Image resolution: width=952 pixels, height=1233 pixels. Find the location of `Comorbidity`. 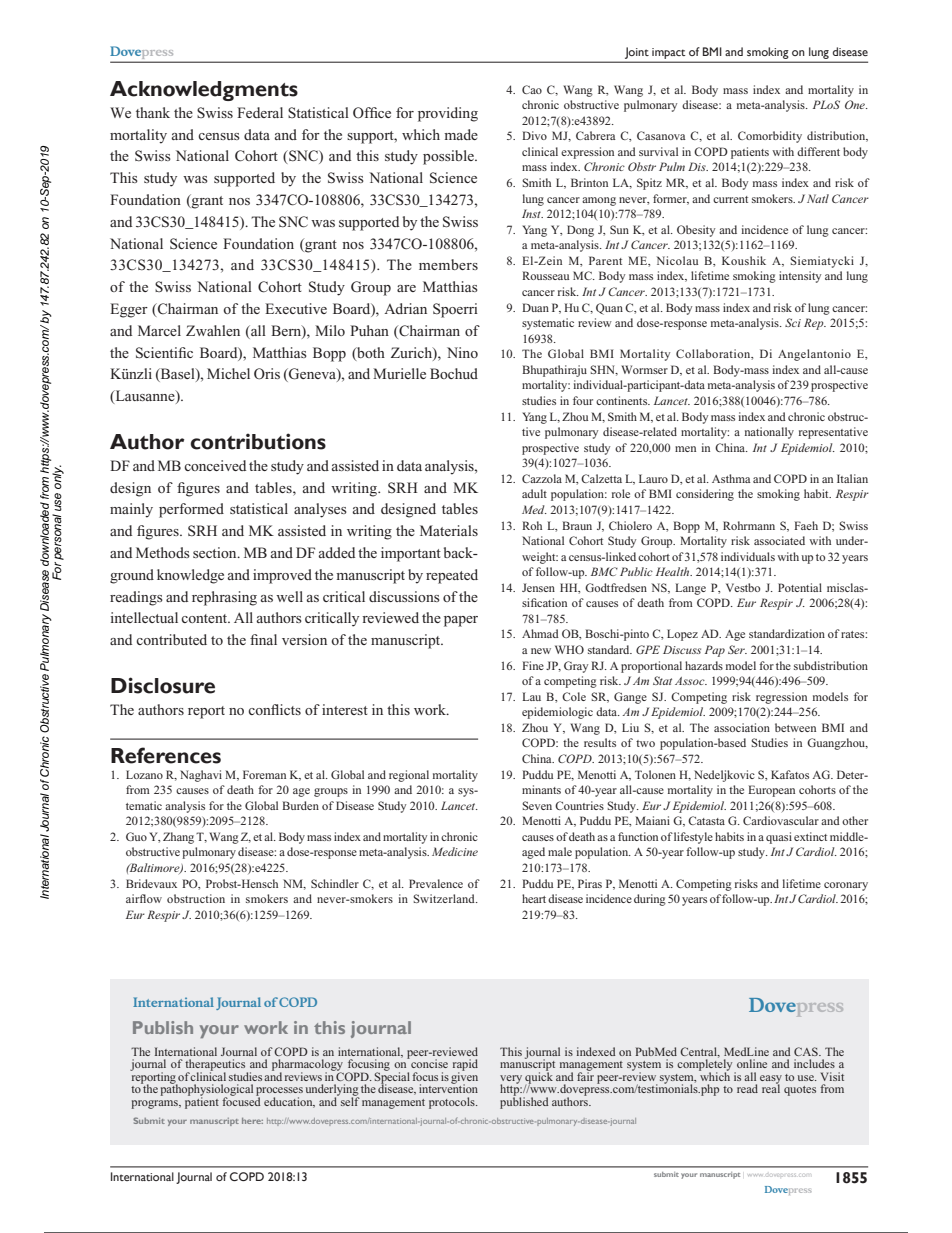

Comorbidity is located at coordinates (770, 137).
